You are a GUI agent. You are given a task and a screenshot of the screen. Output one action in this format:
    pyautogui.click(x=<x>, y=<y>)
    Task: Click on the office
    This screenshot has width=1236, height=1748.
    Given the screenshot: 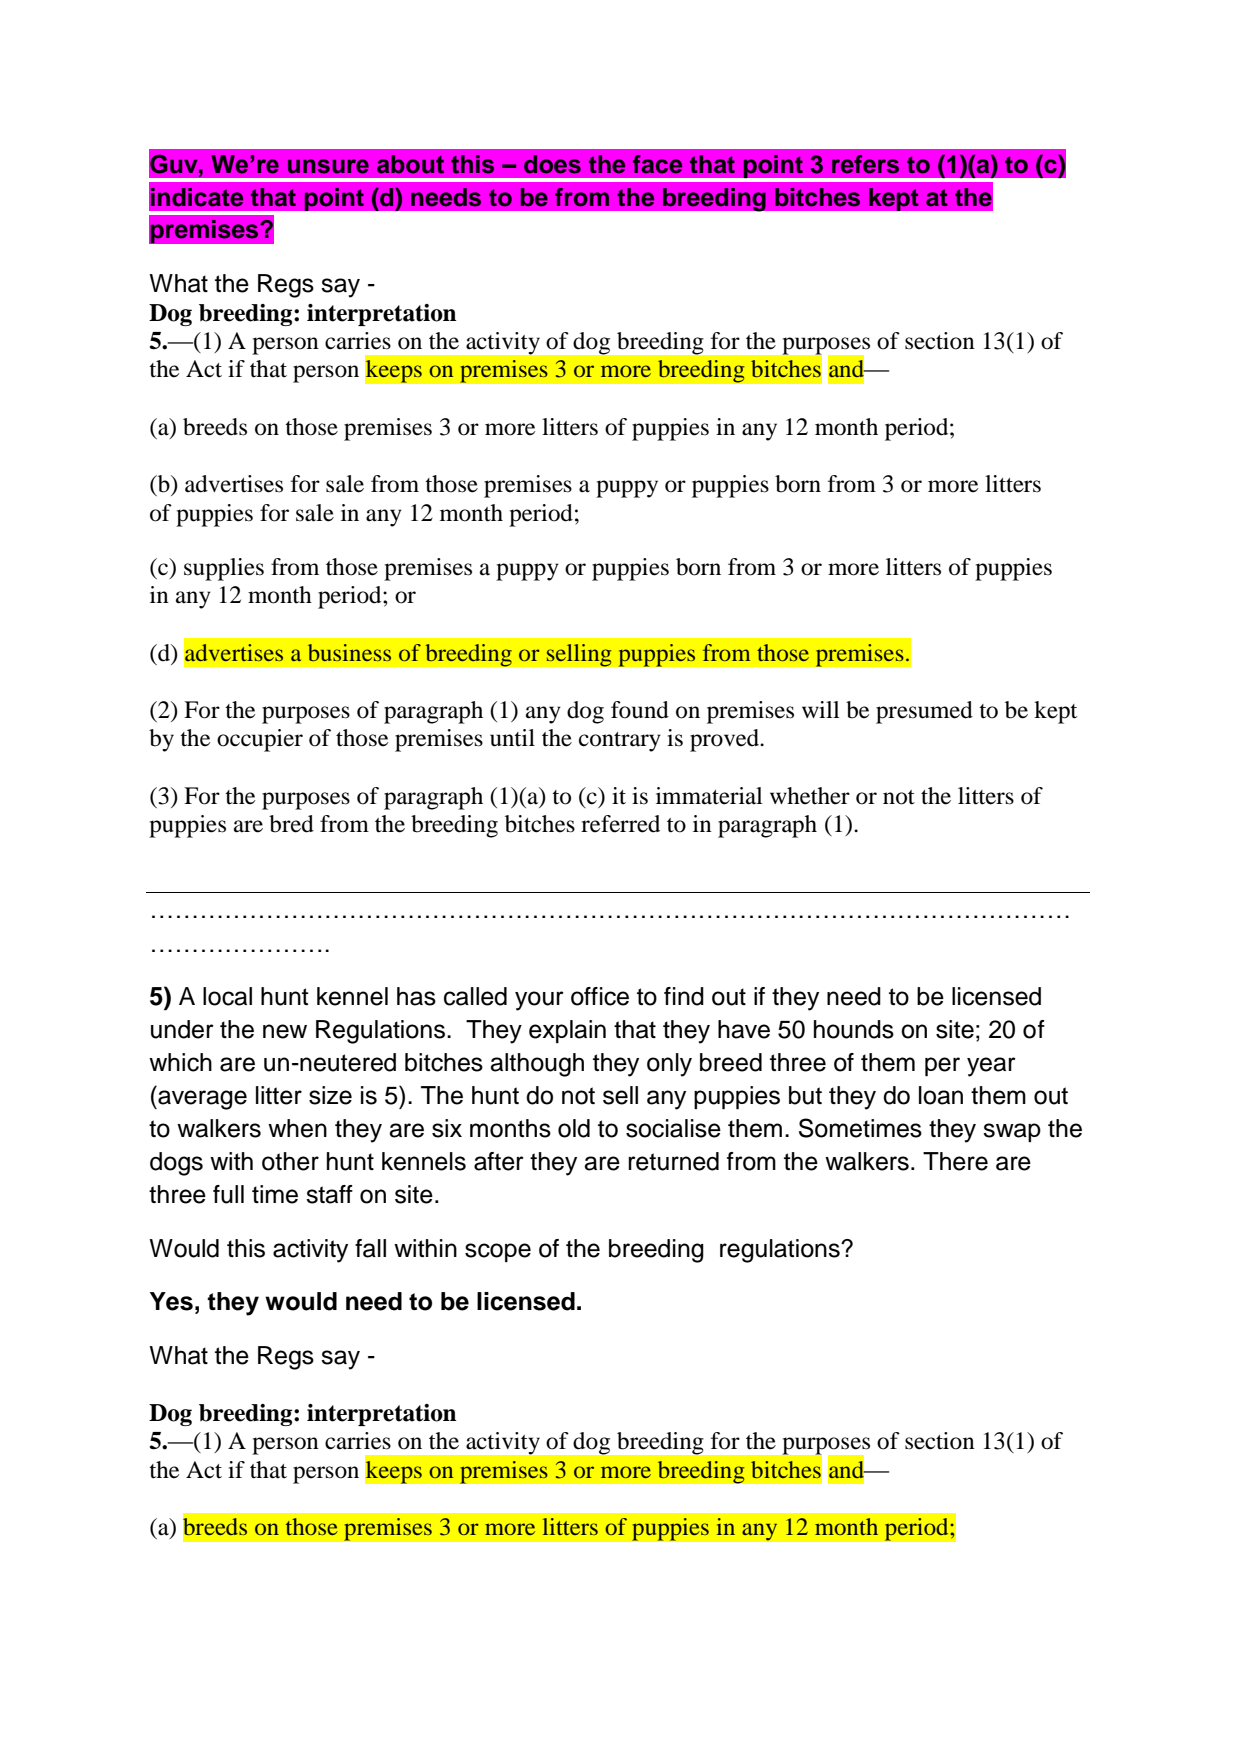 What is the action you would take?
    pyautogui.click(x=600, y=996)
